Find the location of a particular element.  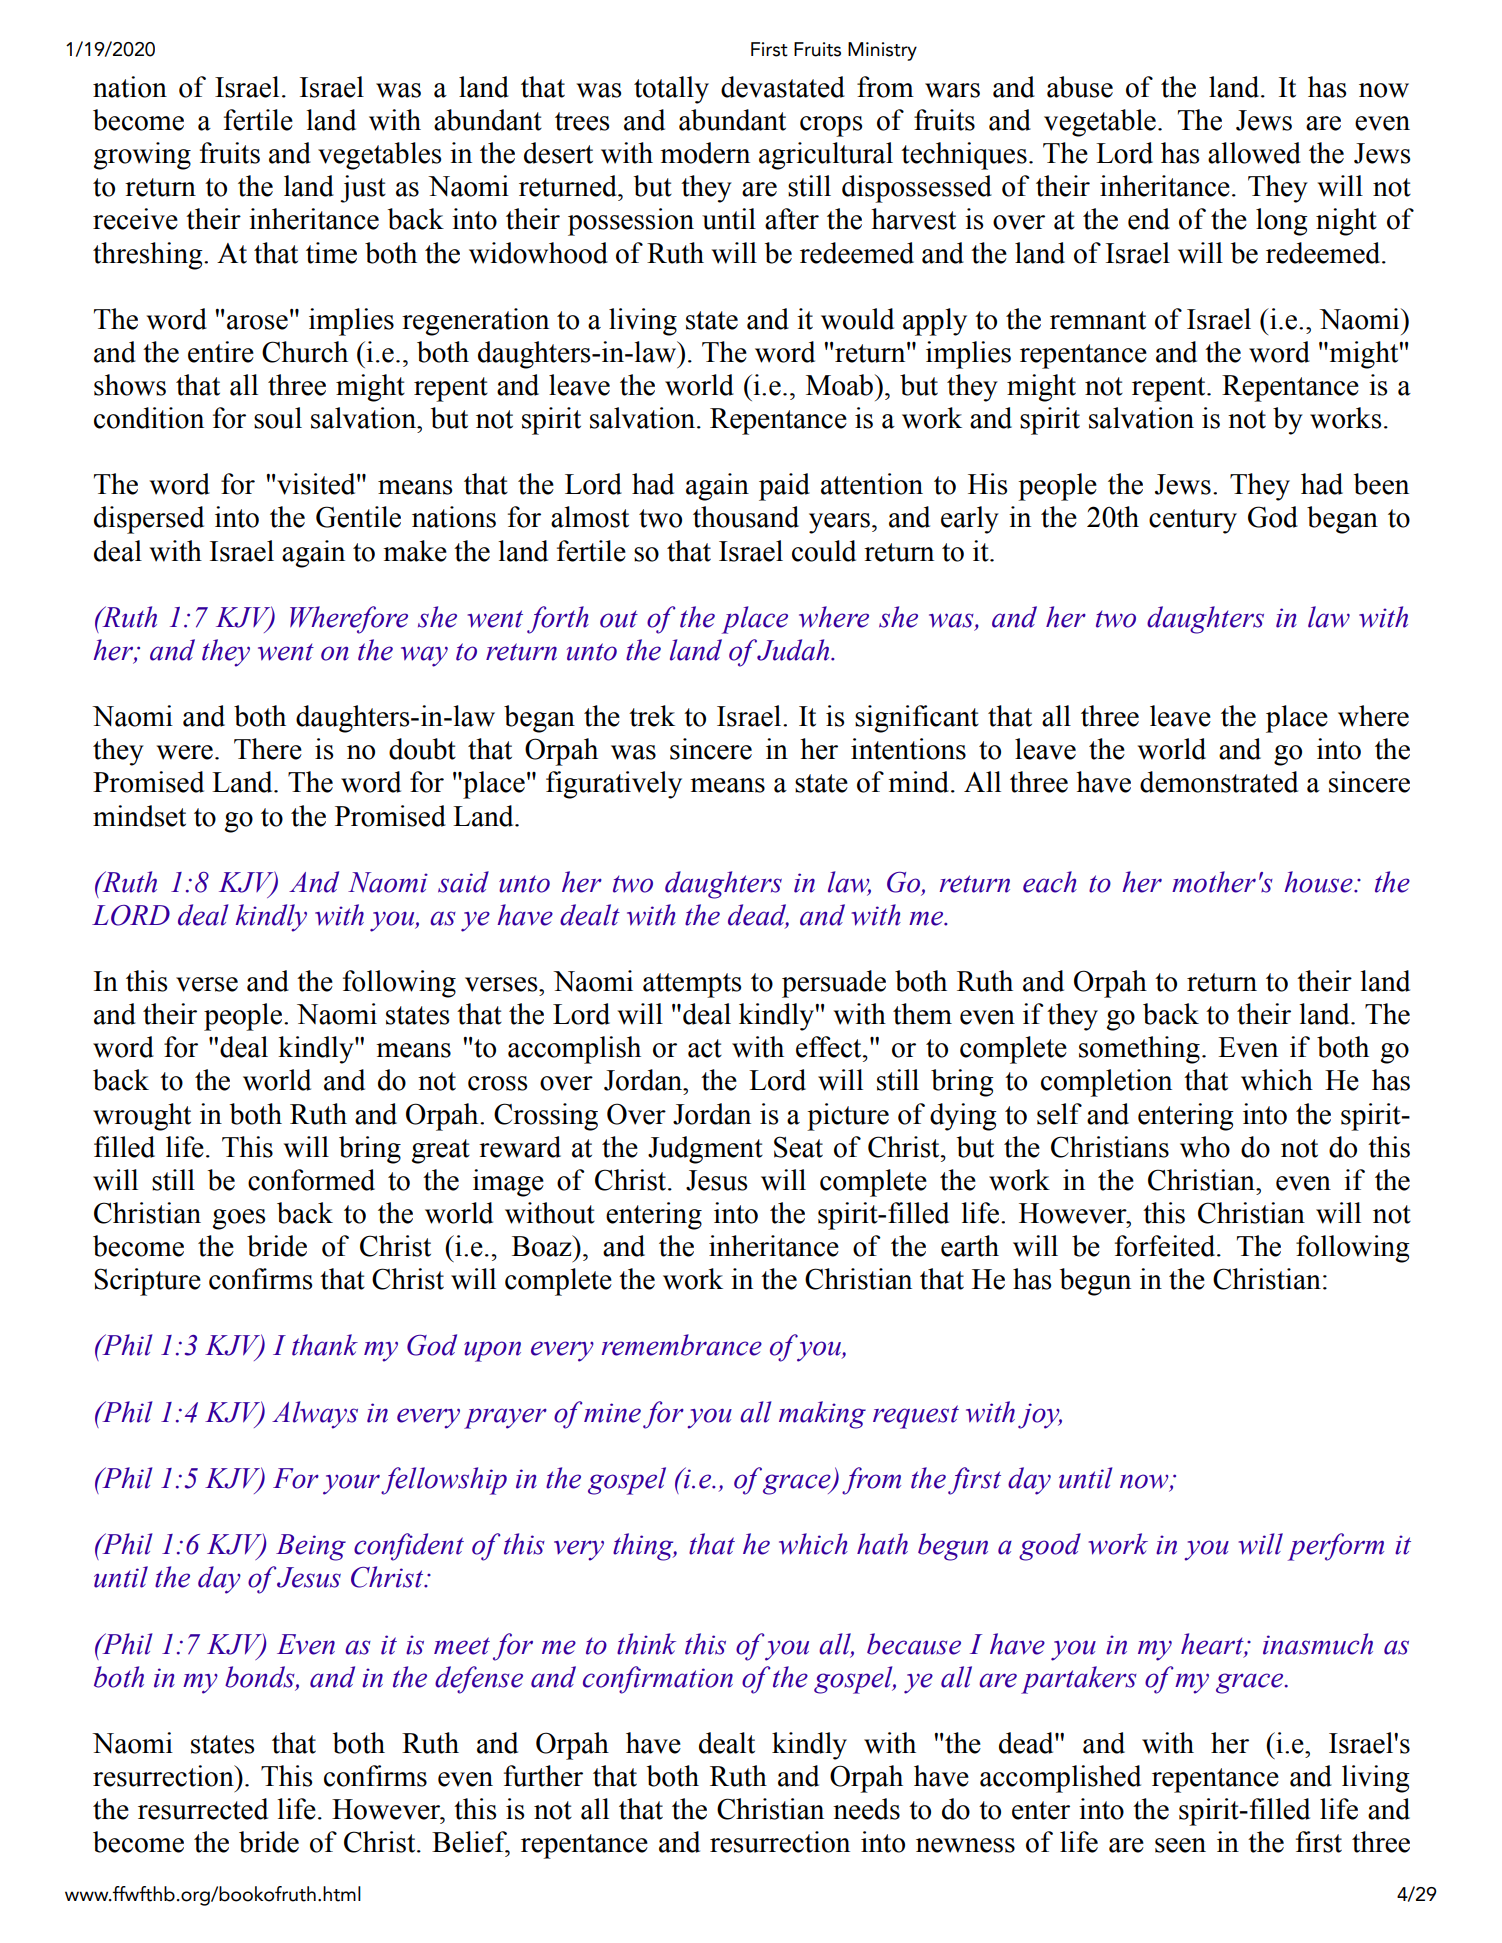

said is located at coordinates (463, 882).
